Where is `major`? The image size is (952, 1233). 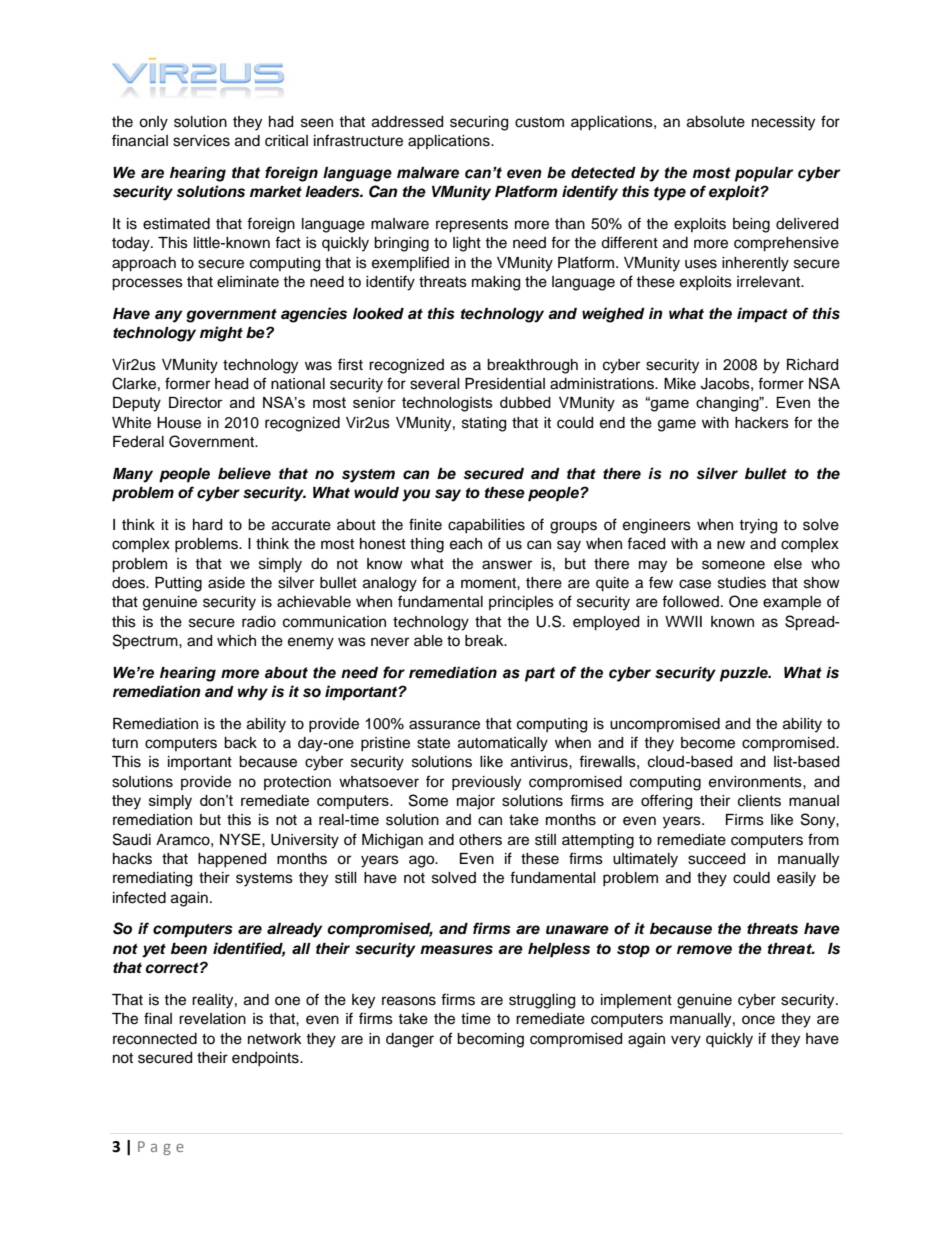 major is located at coordinates (476, 802).
